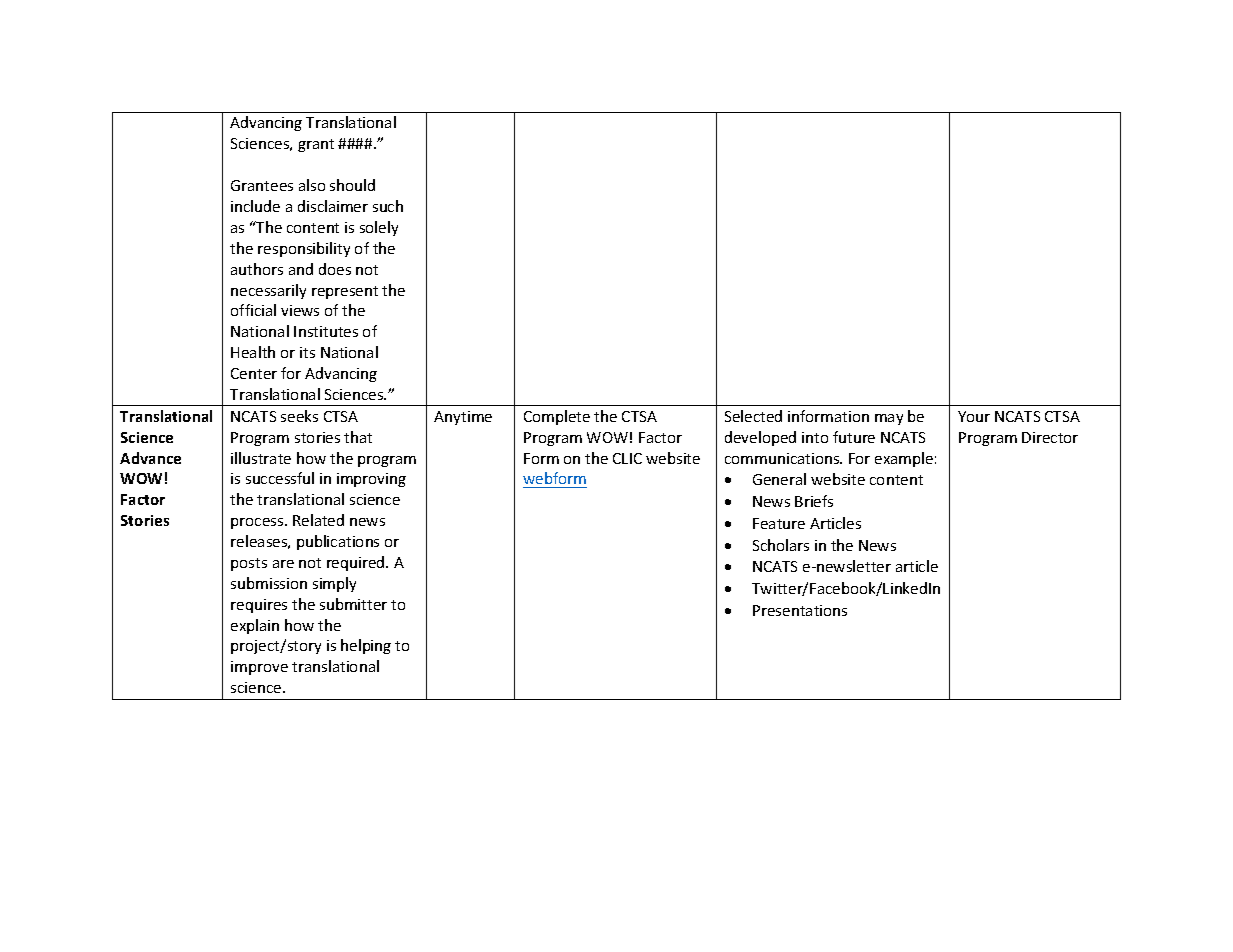 The image size is (1233, 952). What do you see at coordinates (299, 416) in the document?
I see `seeks` at bounding box center [299, 416].
